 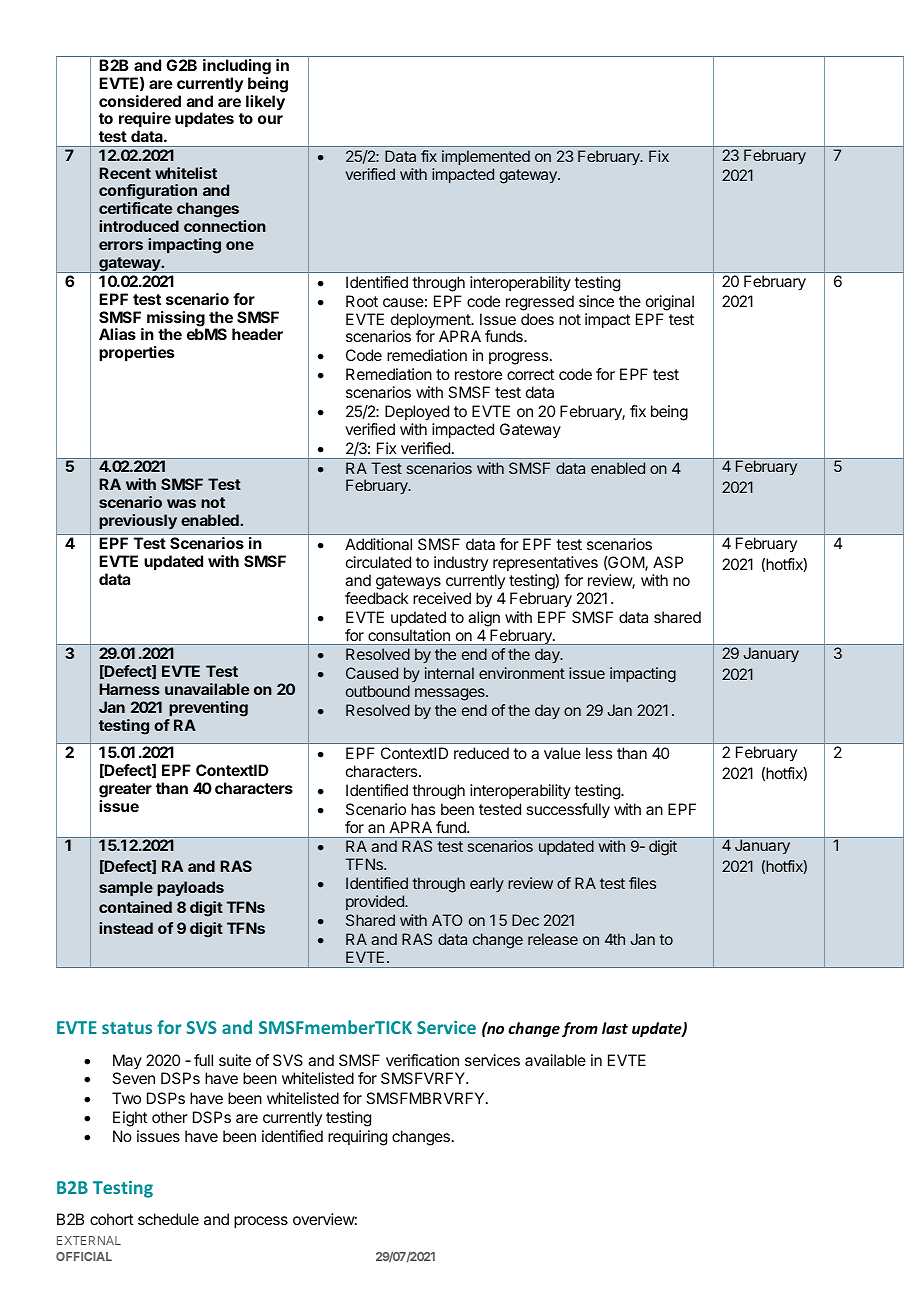 I want to click on schedule, so click(x=168, y=1219).
